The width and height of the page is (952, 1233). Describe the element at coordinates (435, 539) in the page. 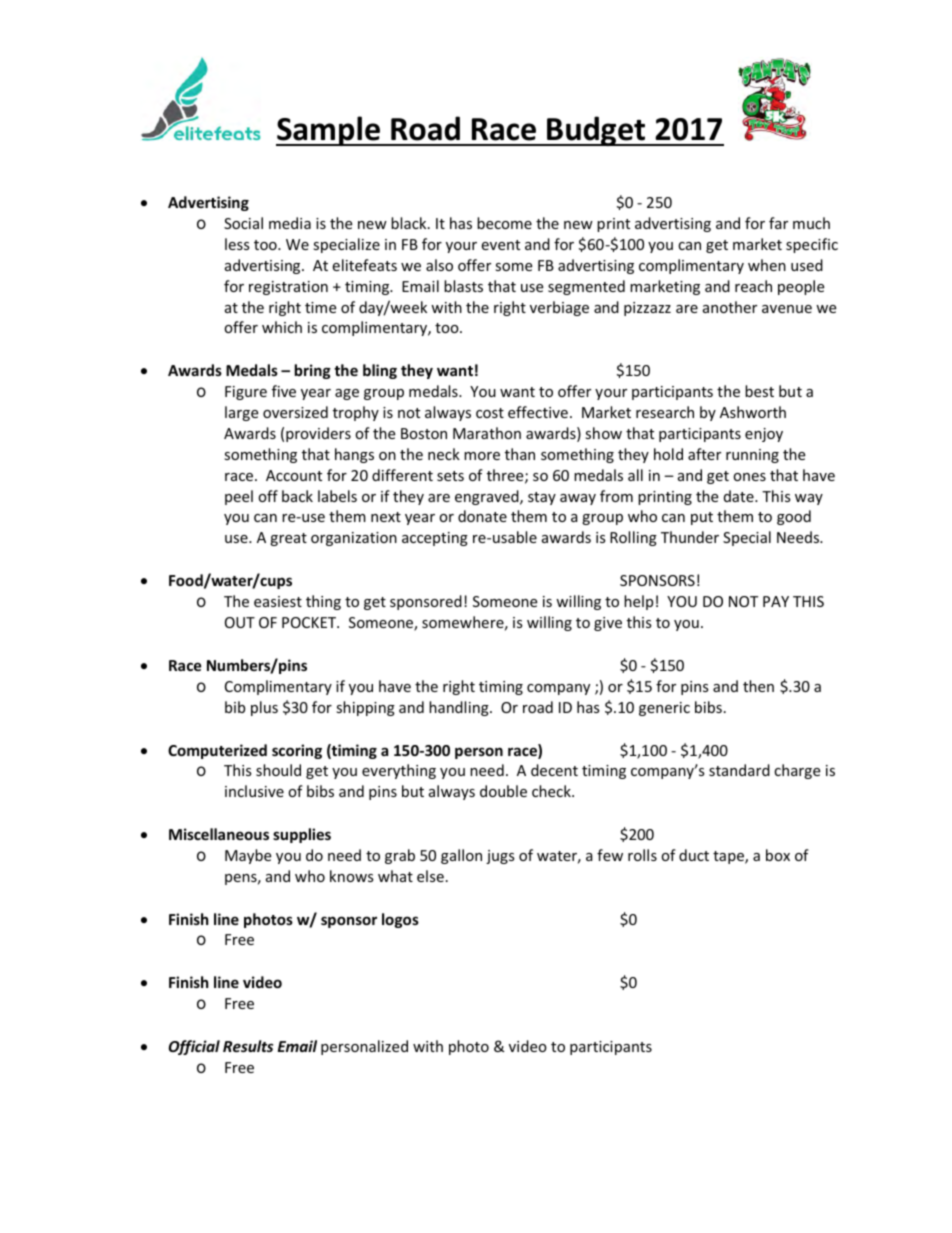

I see `accepting` at that location.
